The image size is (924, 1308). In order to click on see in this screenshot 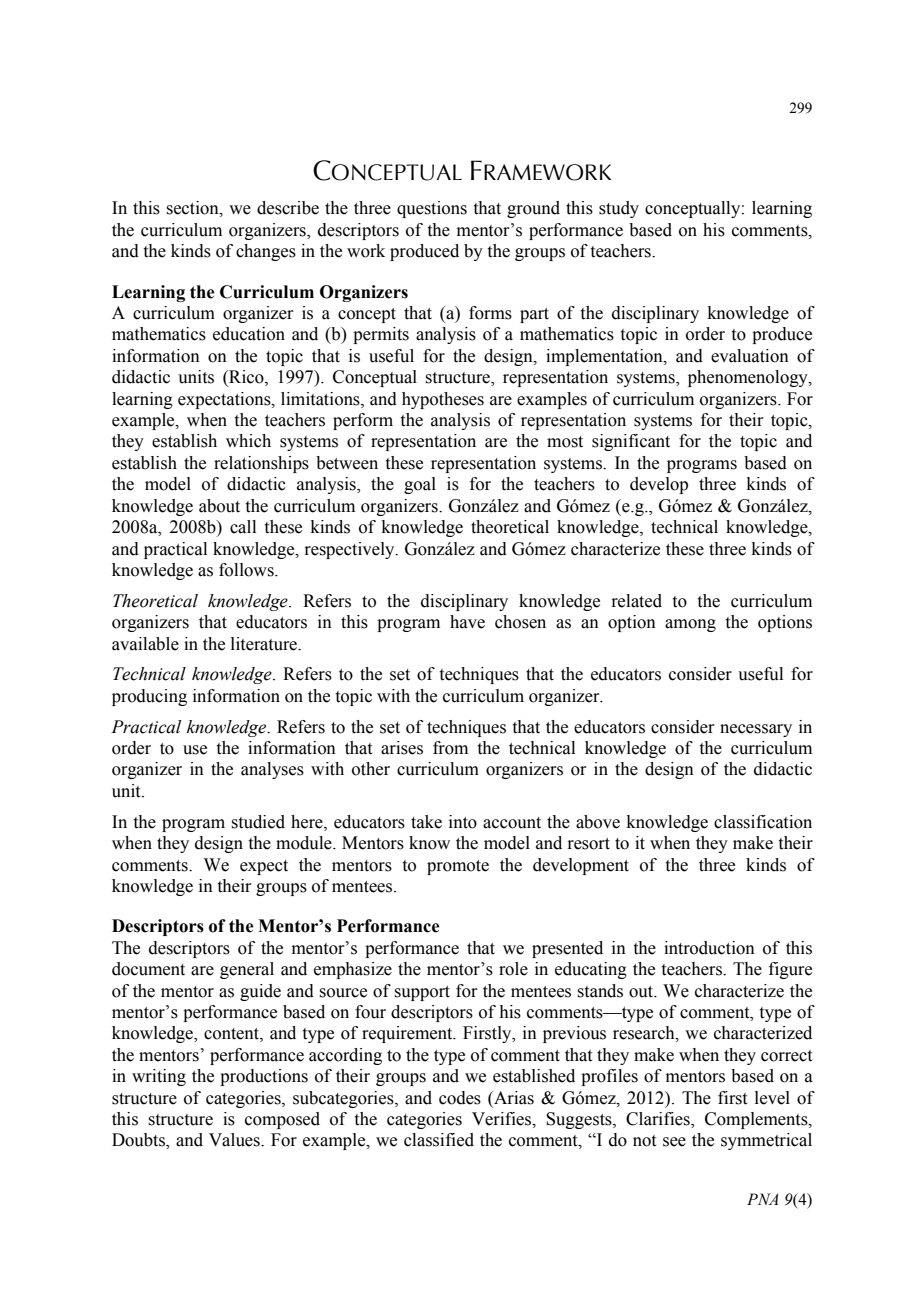, I will do `click(674, 1142)`.
